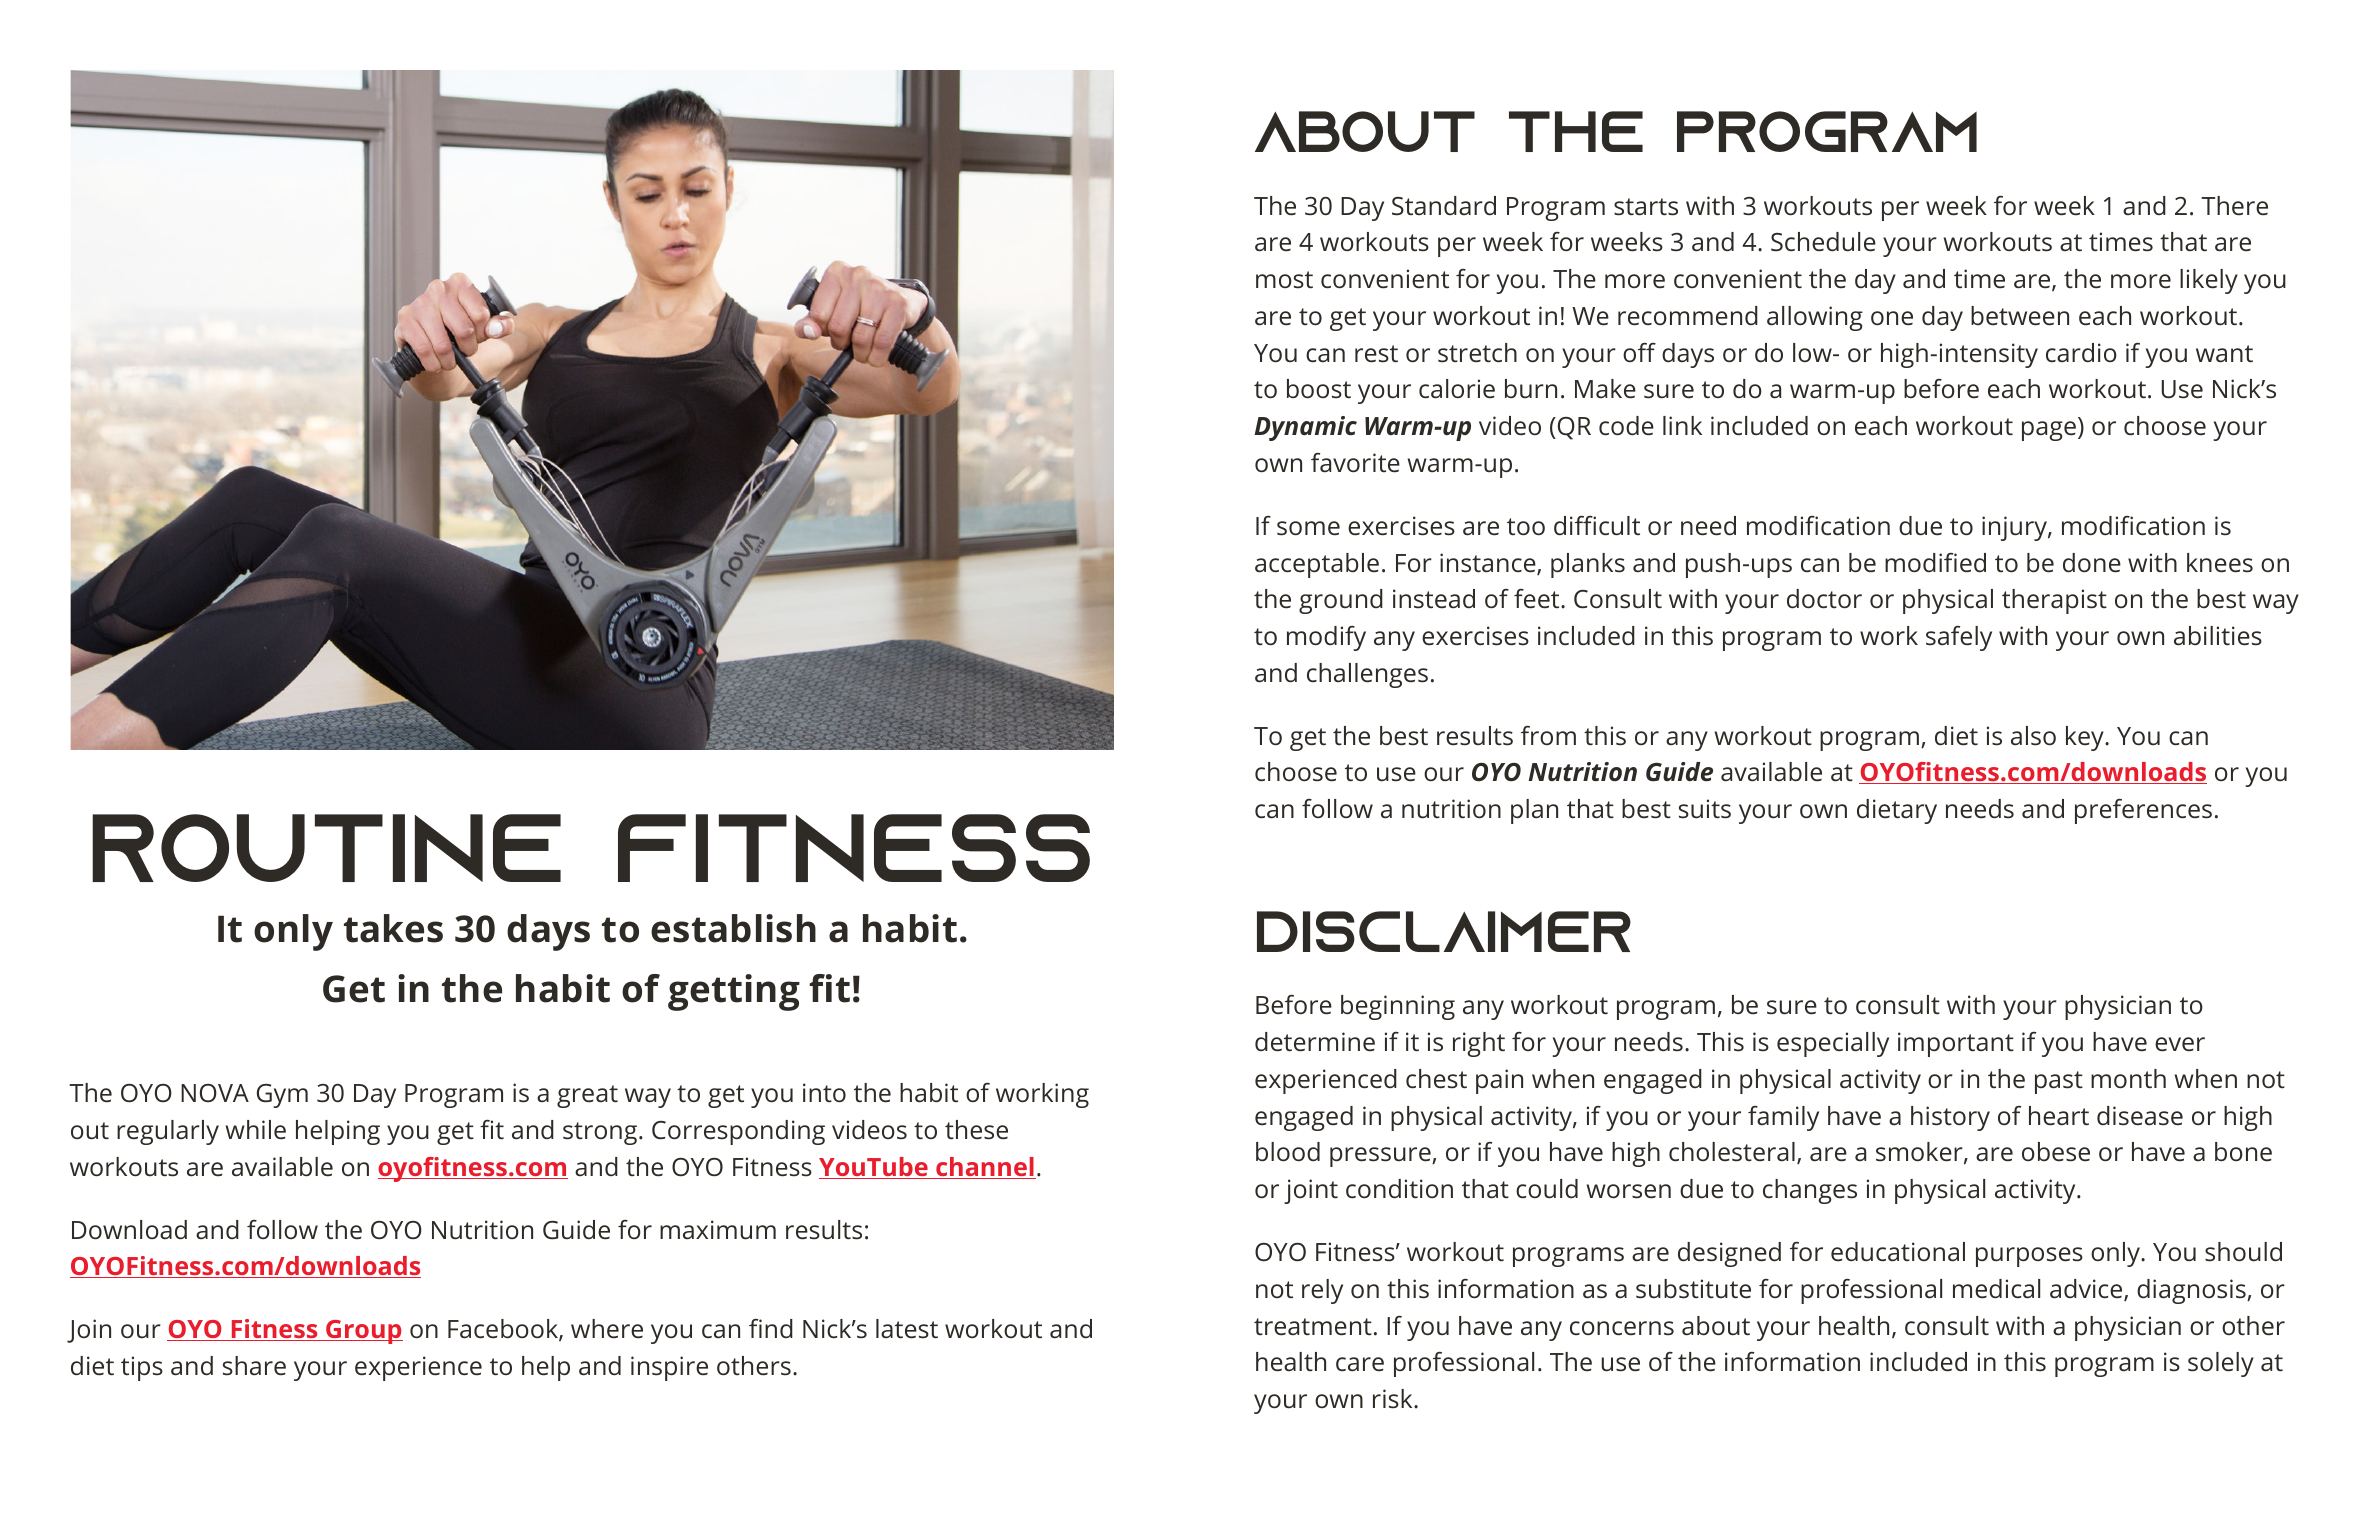 This screenshot has height=1532, width=2368. Describe the element at coordinates (1444, 206) in the screenshot. I see `Standard` at that location.
